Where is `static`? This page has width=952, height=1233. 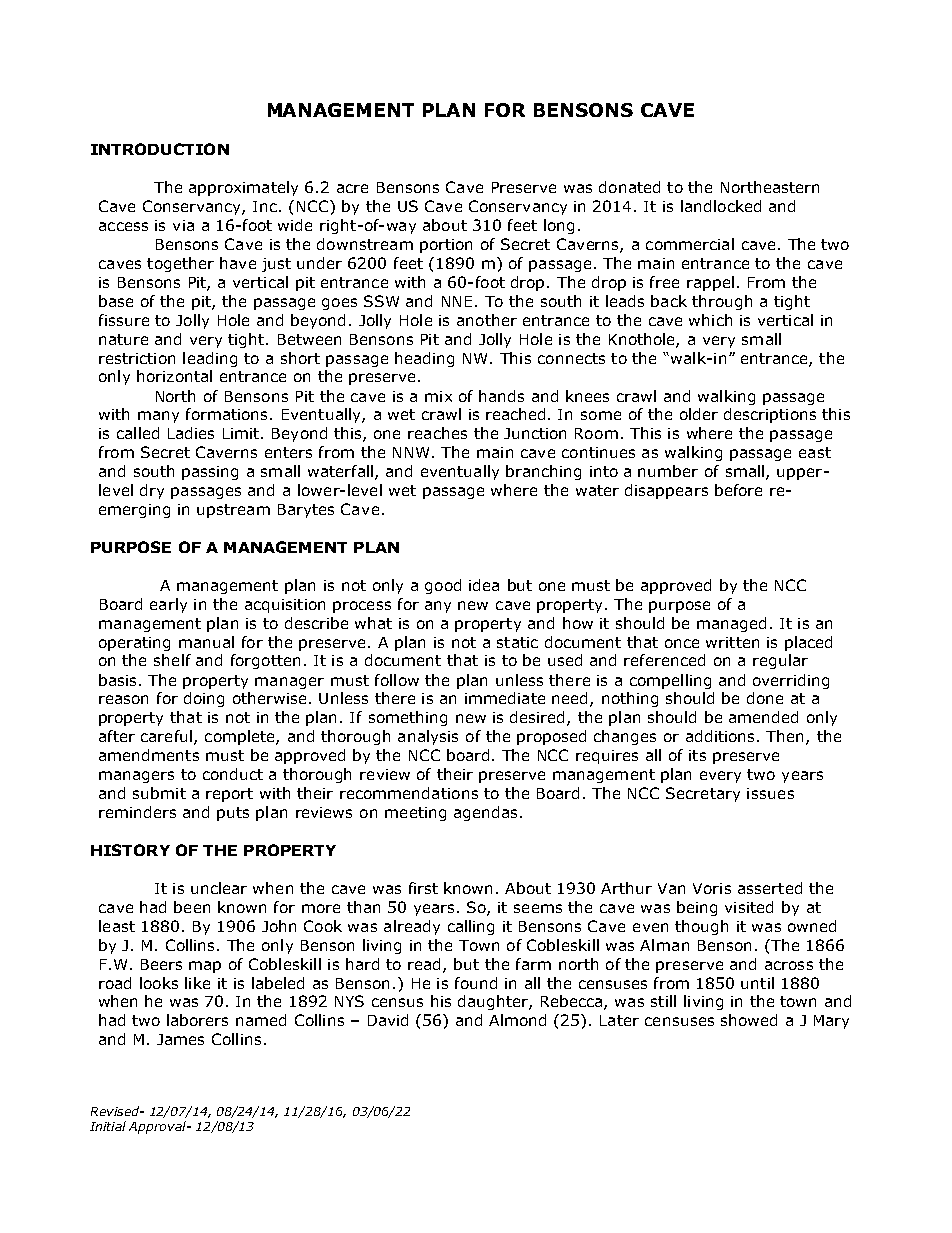 static is located at coordinates (517, 642).
